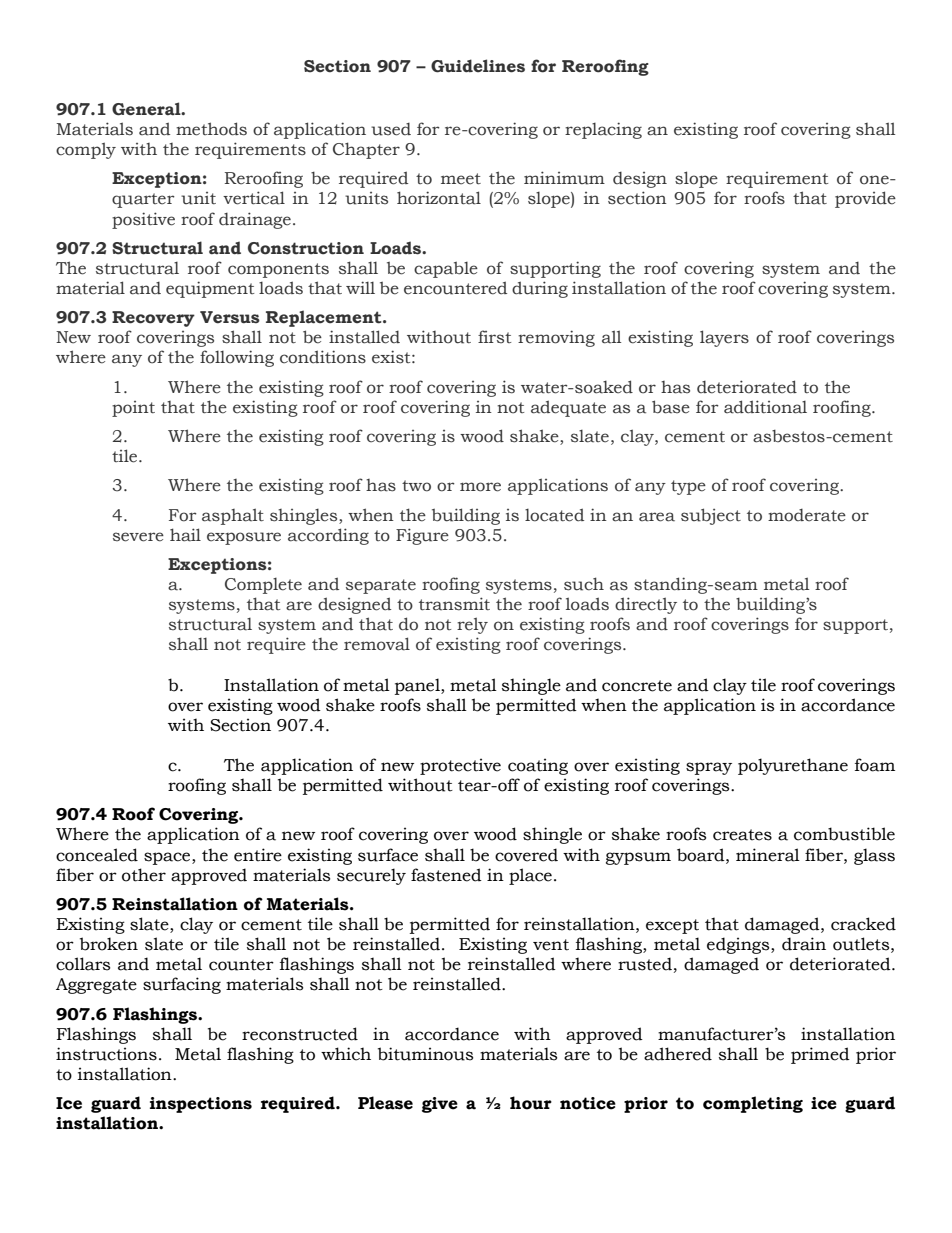 The height and width of the screenshot is (1233, 952). I want to click on polyurethane, so click(793, 766).
